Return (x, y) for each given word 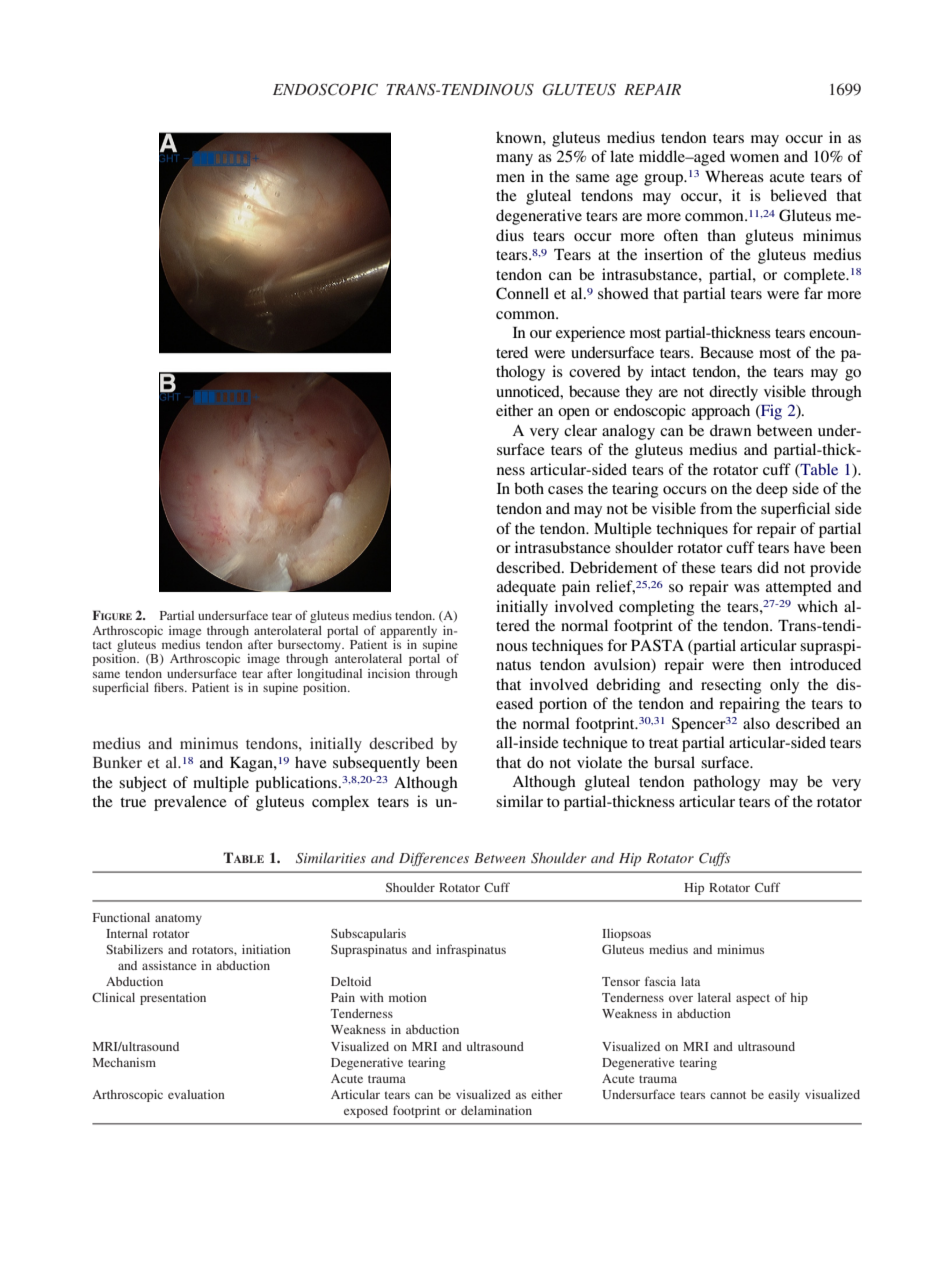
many (514, 160)
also (756, 723)
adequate (526, 588)
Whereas (734, 176)
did (768, 567)
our (541, 334)
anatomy (178, 919)
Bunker (117, 762)
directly (733, 393)
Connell (522, 293)
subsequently (376, 764)
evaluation (196, 1094)
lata (690, 981)
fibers (170, 687)
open (574, 414)
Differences (434, 859)
